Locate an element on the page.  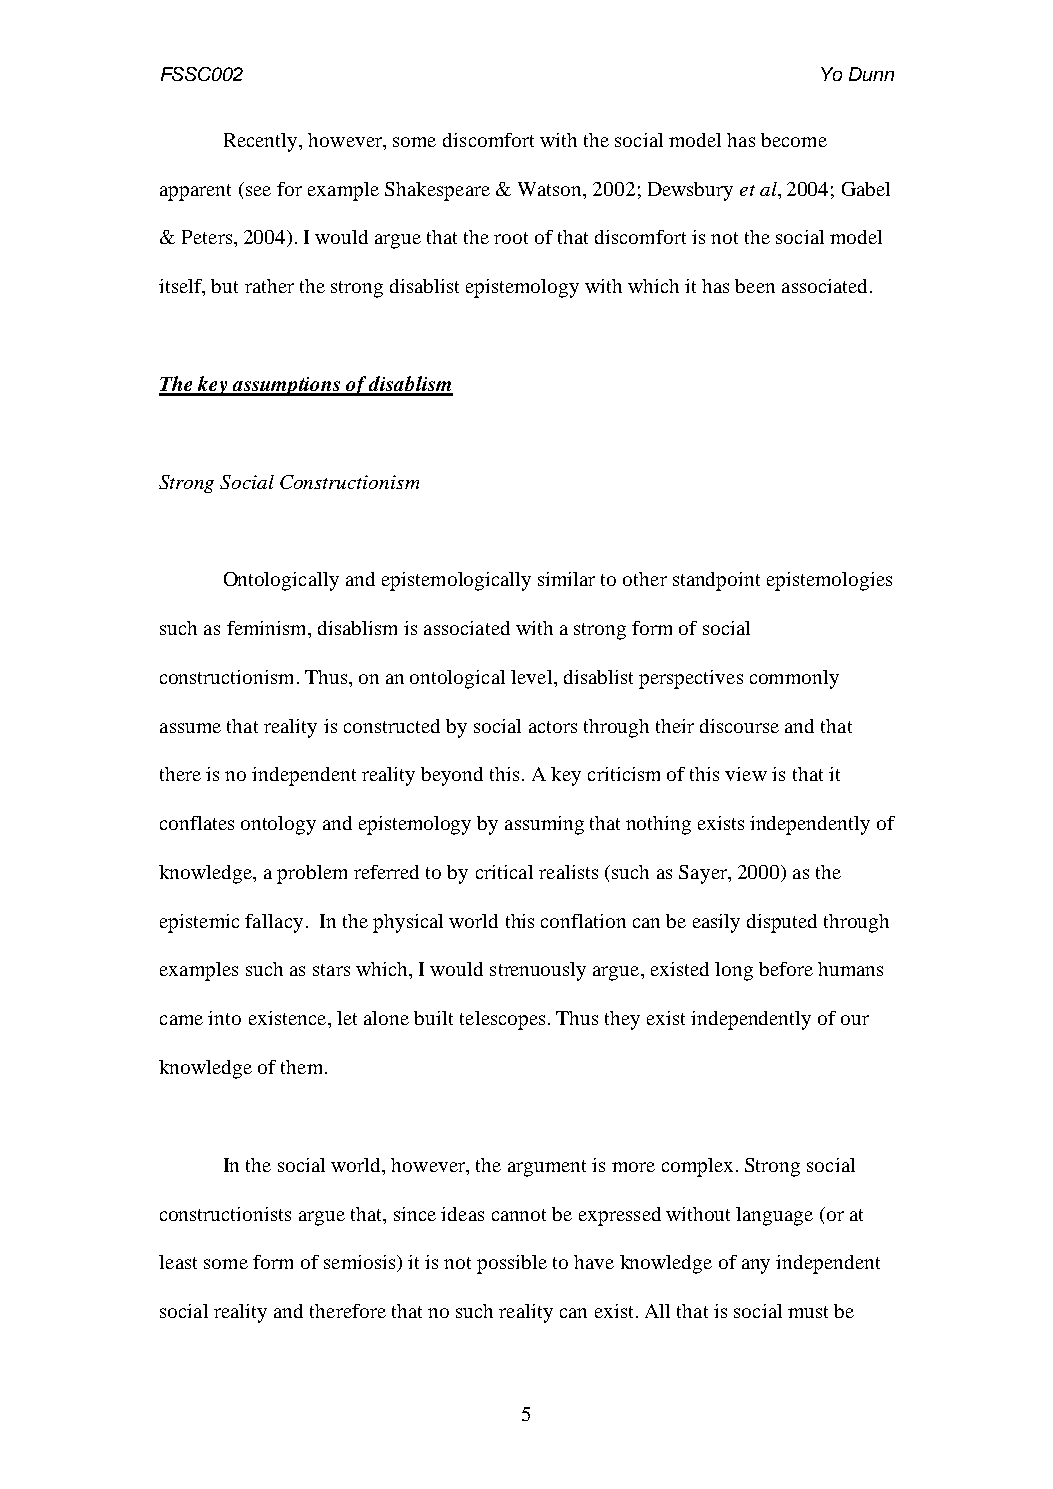
constructionists is located at coordinates (225, 1214).
